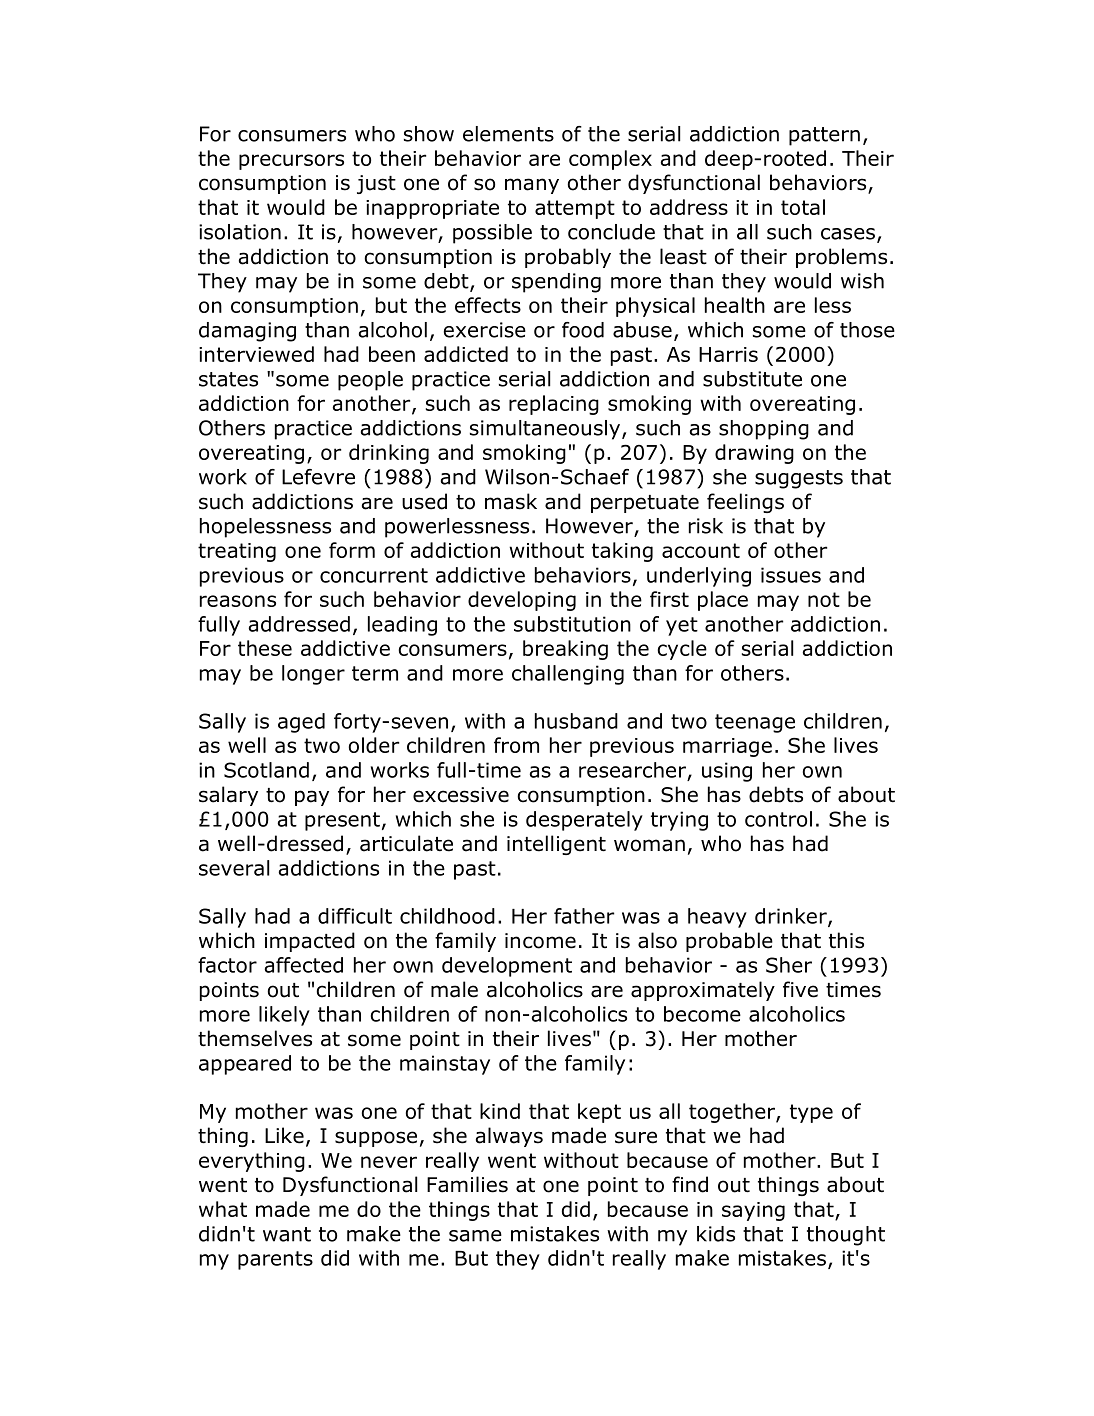 The width and height of the screenshot is (1094, 1416). What do you see at coordinates (475, 1236) in the screenshot?
I see `same` at bounding box center [475, 1236].
